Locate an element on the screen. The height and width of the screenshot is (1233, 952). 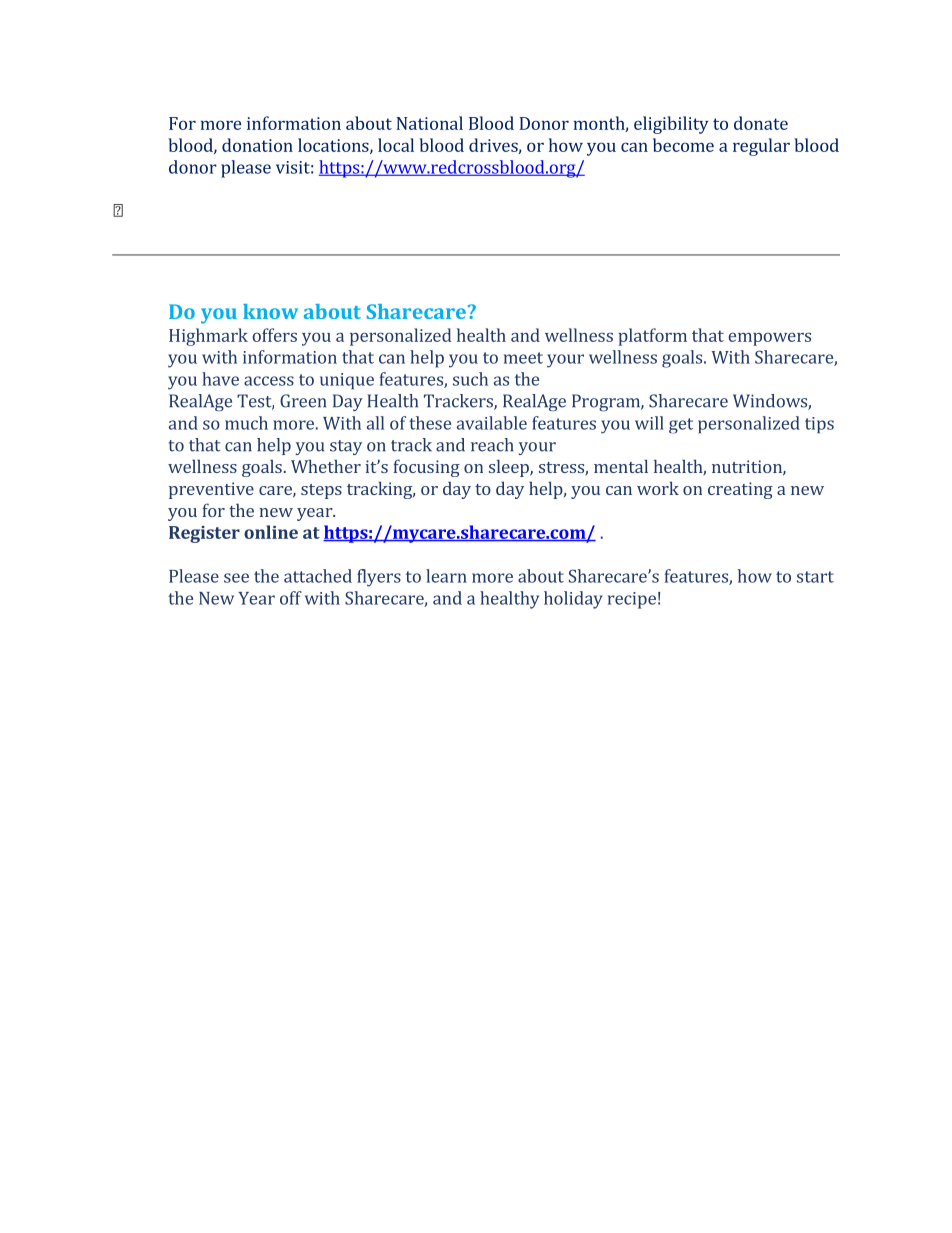
see is located at coordinates (236, 578).
